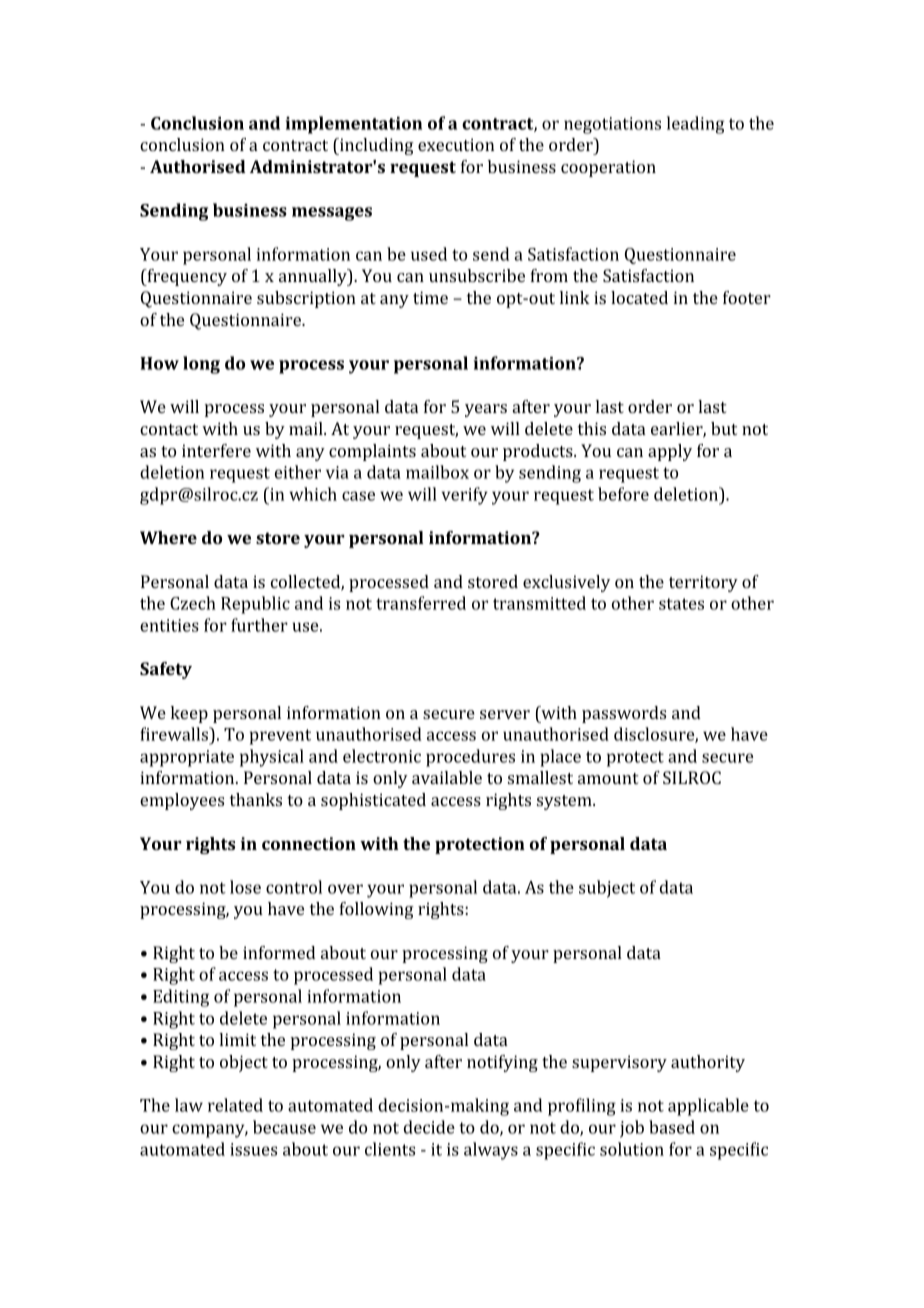  Describe the element at coordinates (681, 604) in the screenshot. I see `states` at that location.
